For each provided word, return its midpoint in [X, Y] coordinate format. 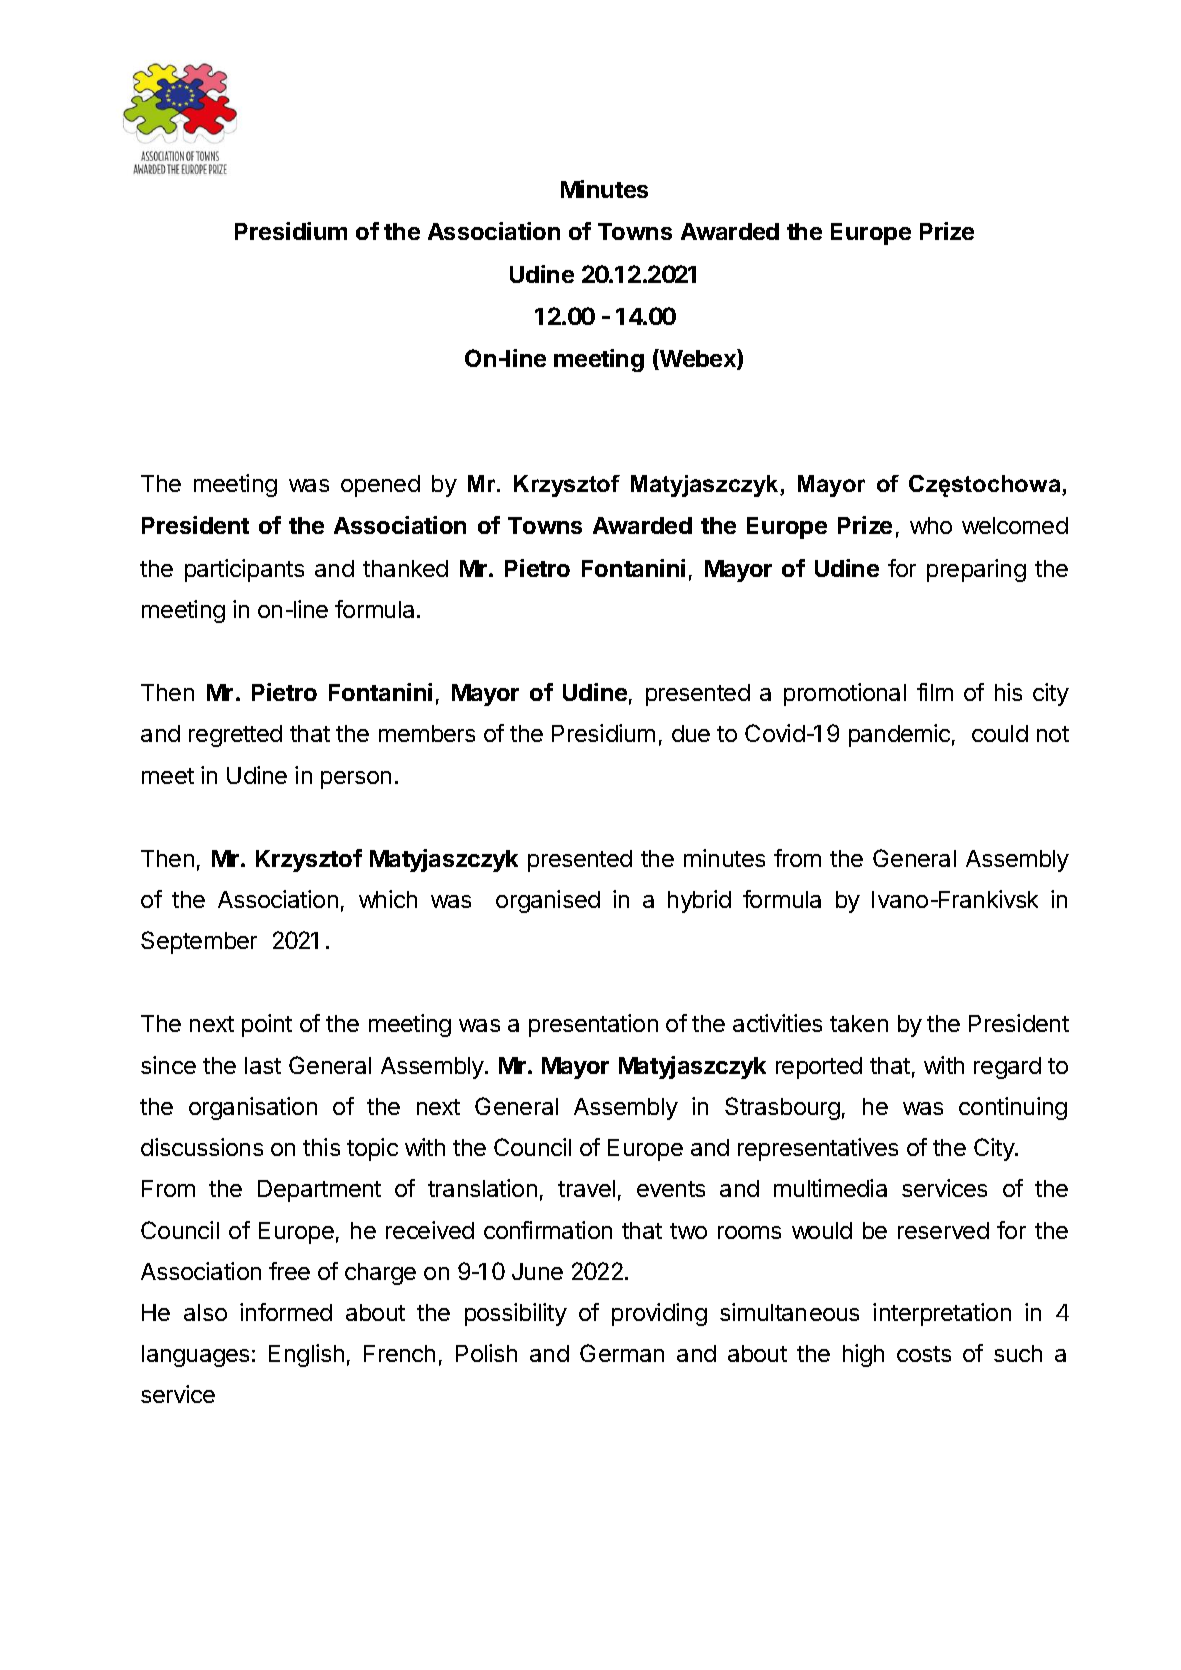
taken [859, 1023]
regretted [235, 736]
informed [286, 1312]
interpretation [942, 1314]
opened [380, 486]
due [691, 733]
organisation [253, 1108]
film [935, 692]
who [931, 525]
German [622, 1353]
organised [548, 901]
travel [586, 1188]
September [199, 942]
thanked [405, 568]
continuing [1013, 1108]
